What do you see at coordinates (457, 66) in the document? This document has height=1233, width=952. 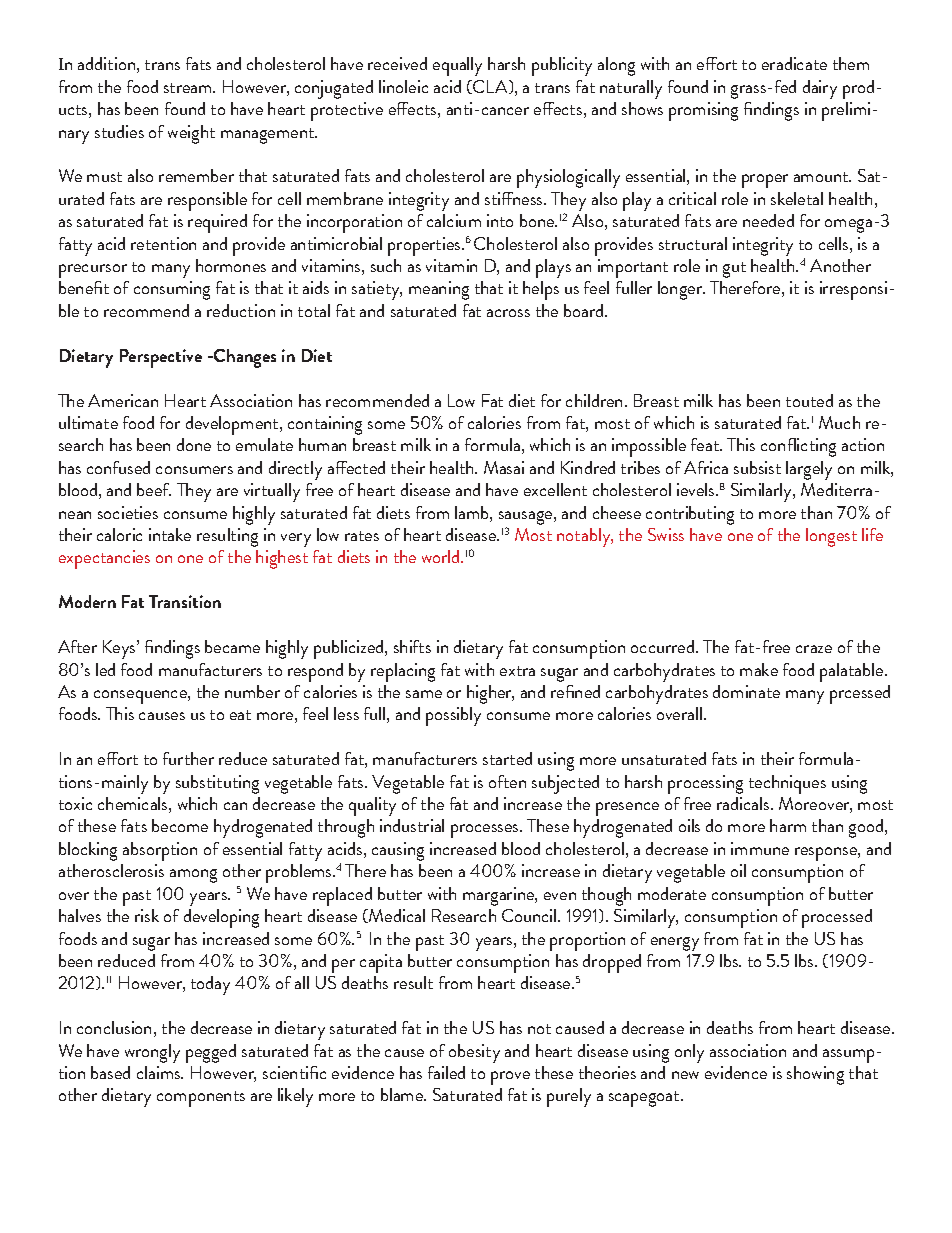 I see `equally` at bounding box center [457, 66].
